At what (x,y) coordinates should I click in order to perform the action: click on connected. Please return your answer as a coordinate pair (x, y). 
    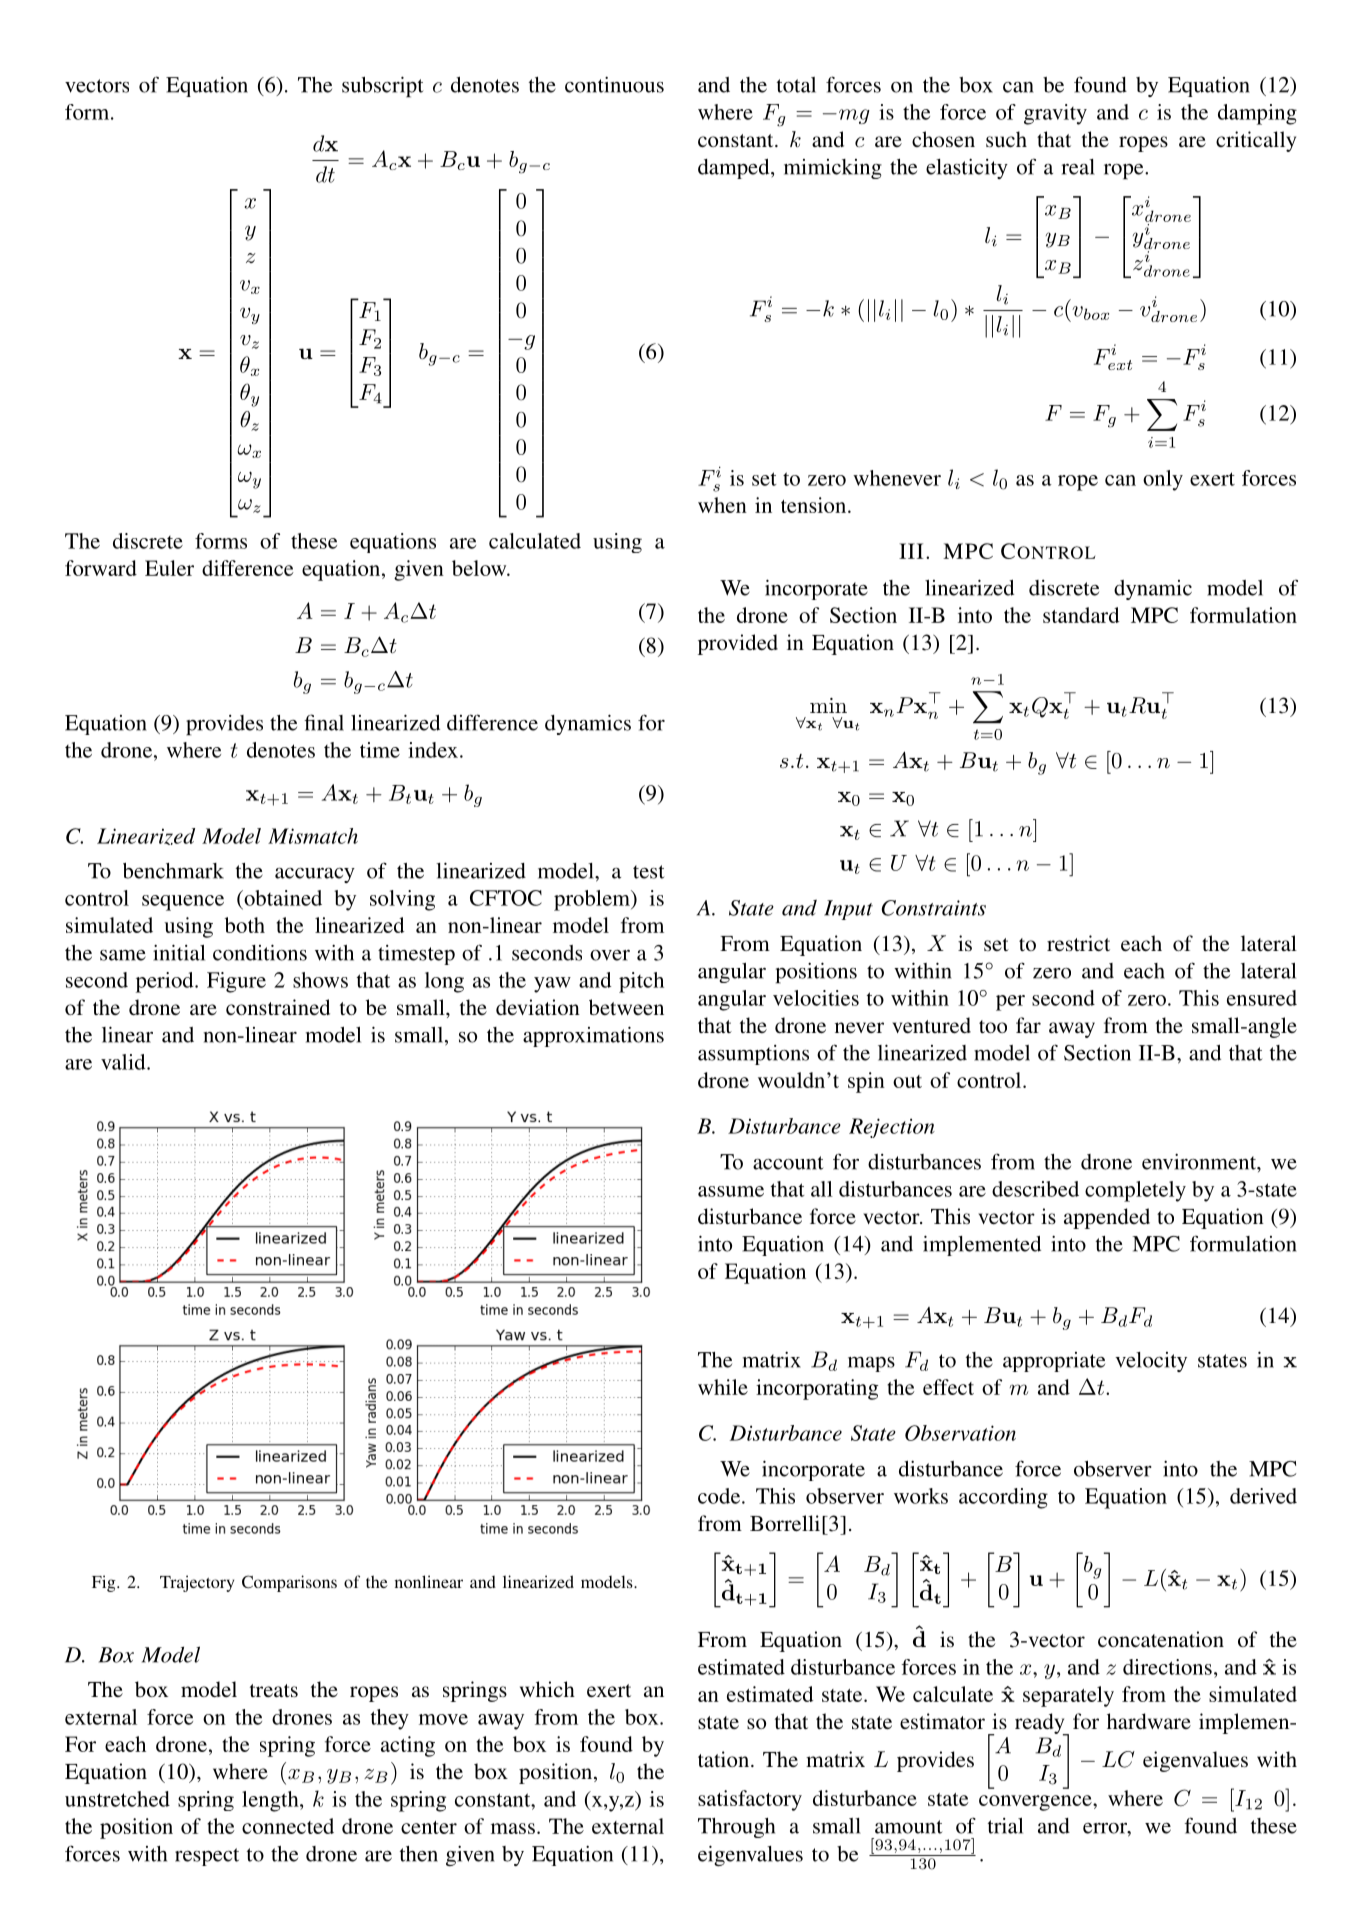
    Looking at the image, I should click on (288, 1826).
